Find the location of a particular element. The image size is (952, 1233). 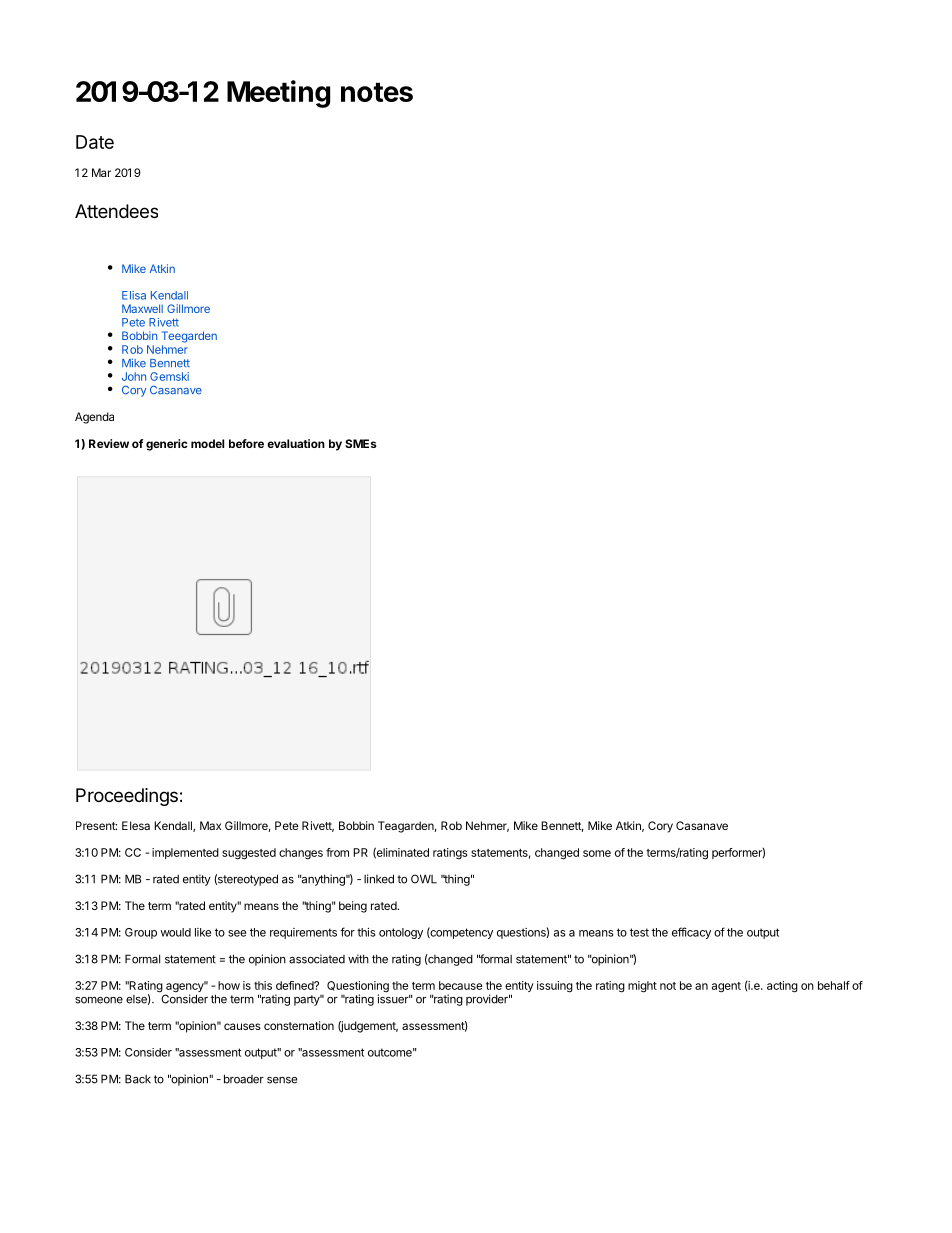

Meeting is located at coordinates (278, 94).
